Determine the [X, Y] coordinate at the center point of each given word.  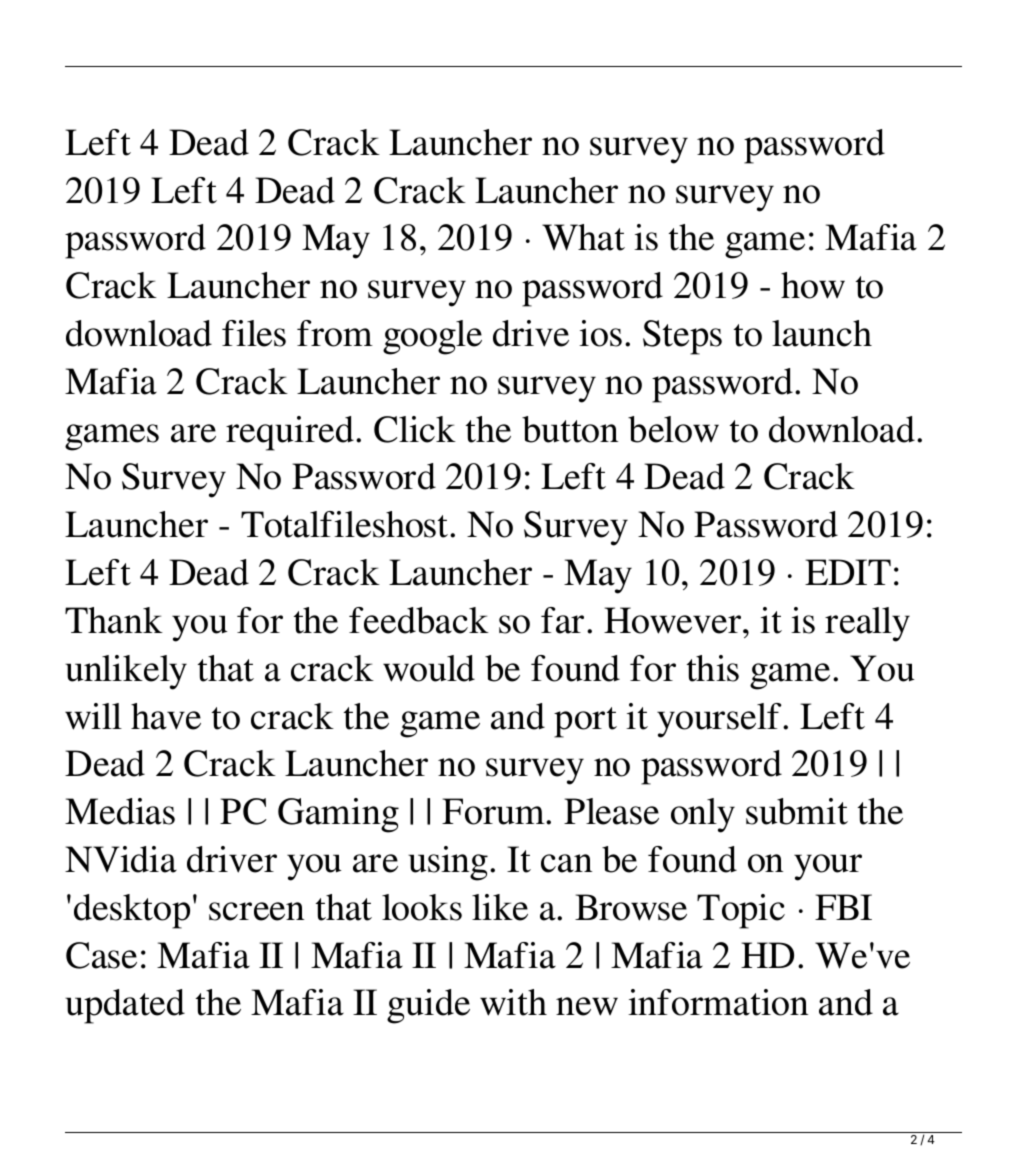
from [335, 333]
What [583, 237]
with [513, 1002]
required [291, 433]
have [166, 716]
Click [415, 429]
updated [125, 1006]
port [585, 722]
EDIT [848, 572]
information [718, 1002]
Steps [682, 337]
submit [797, 811]
